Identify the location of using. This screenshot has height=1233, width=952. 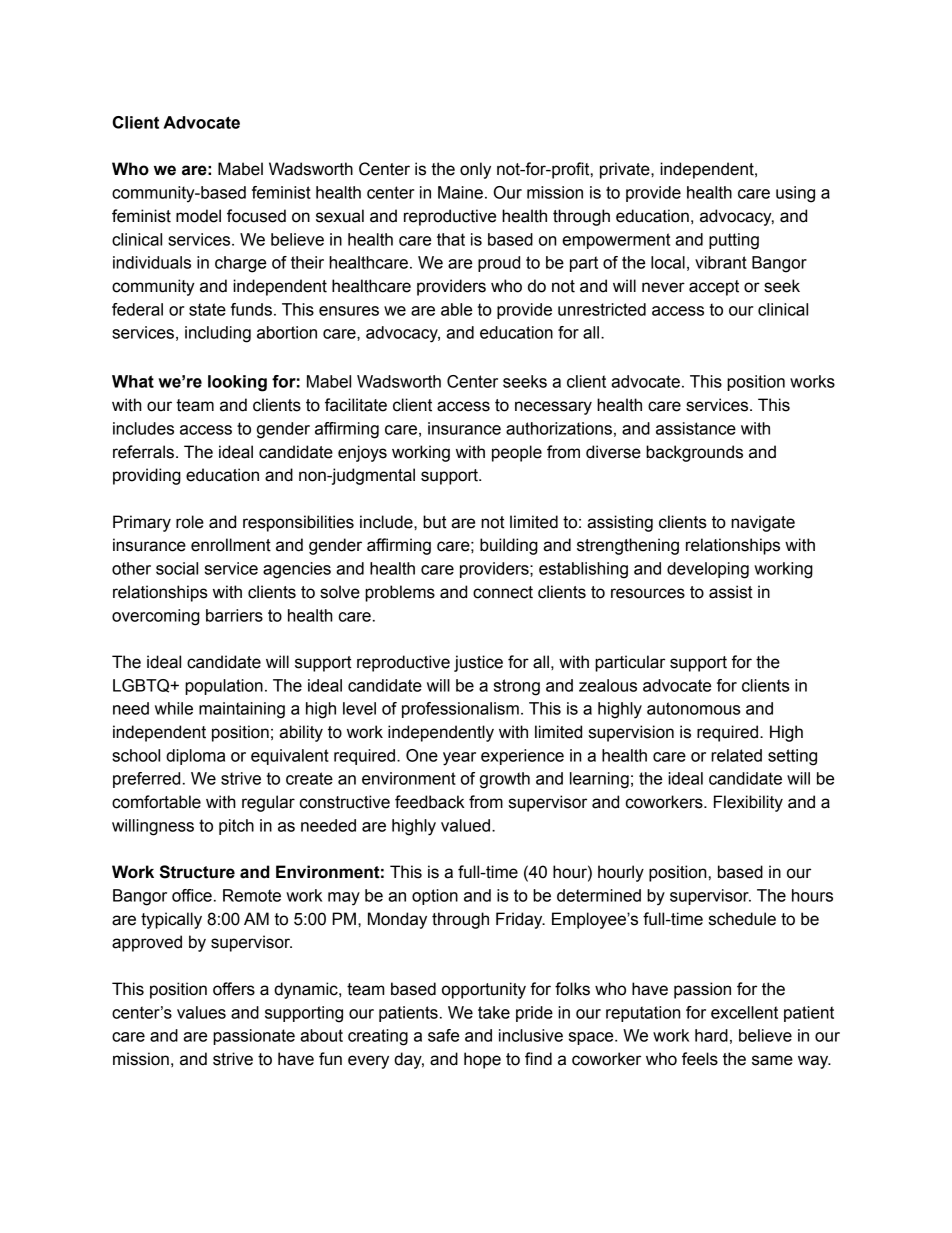
(795, 194).
